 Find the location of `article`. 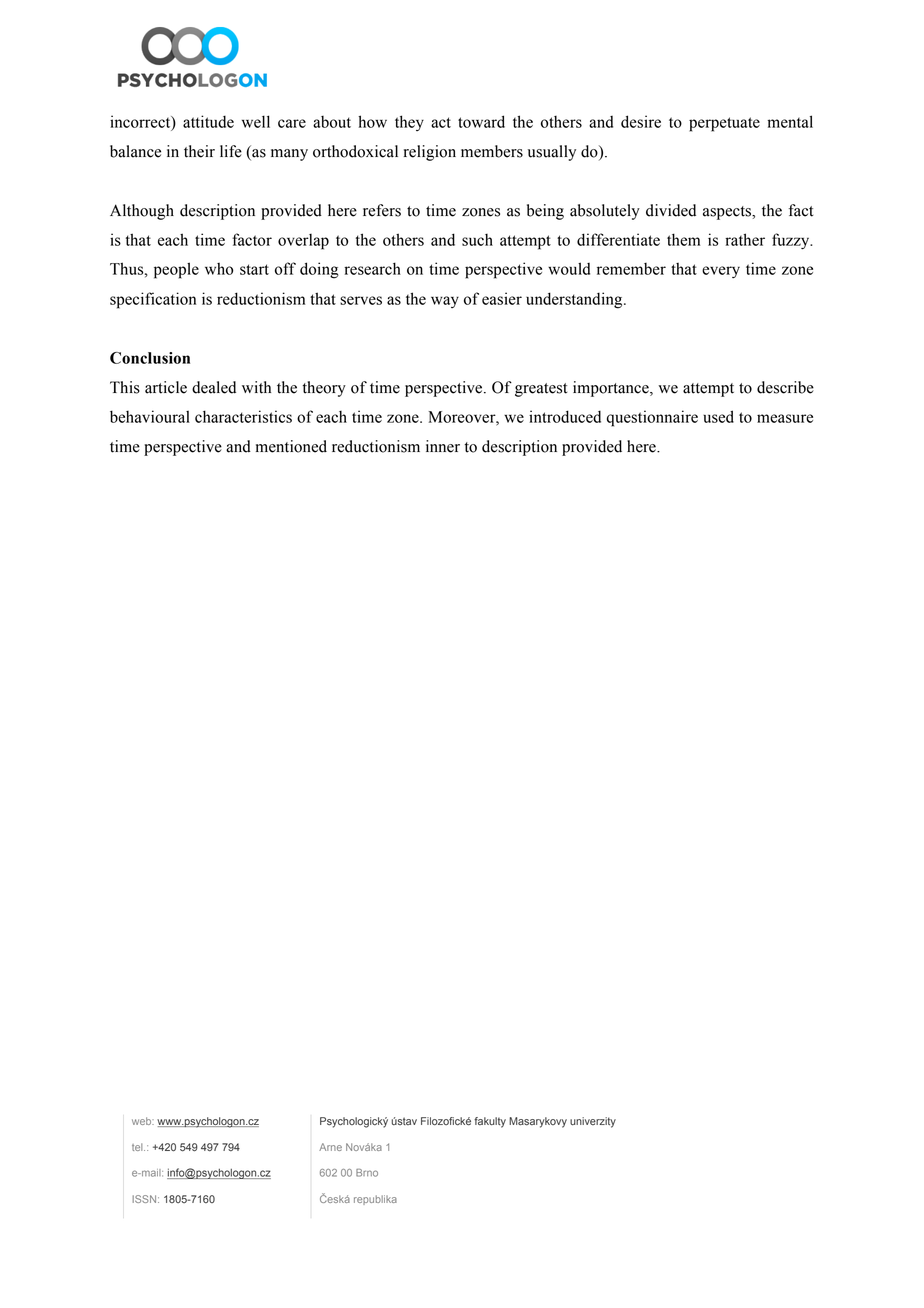

article is located at coordinates (166, 387).
